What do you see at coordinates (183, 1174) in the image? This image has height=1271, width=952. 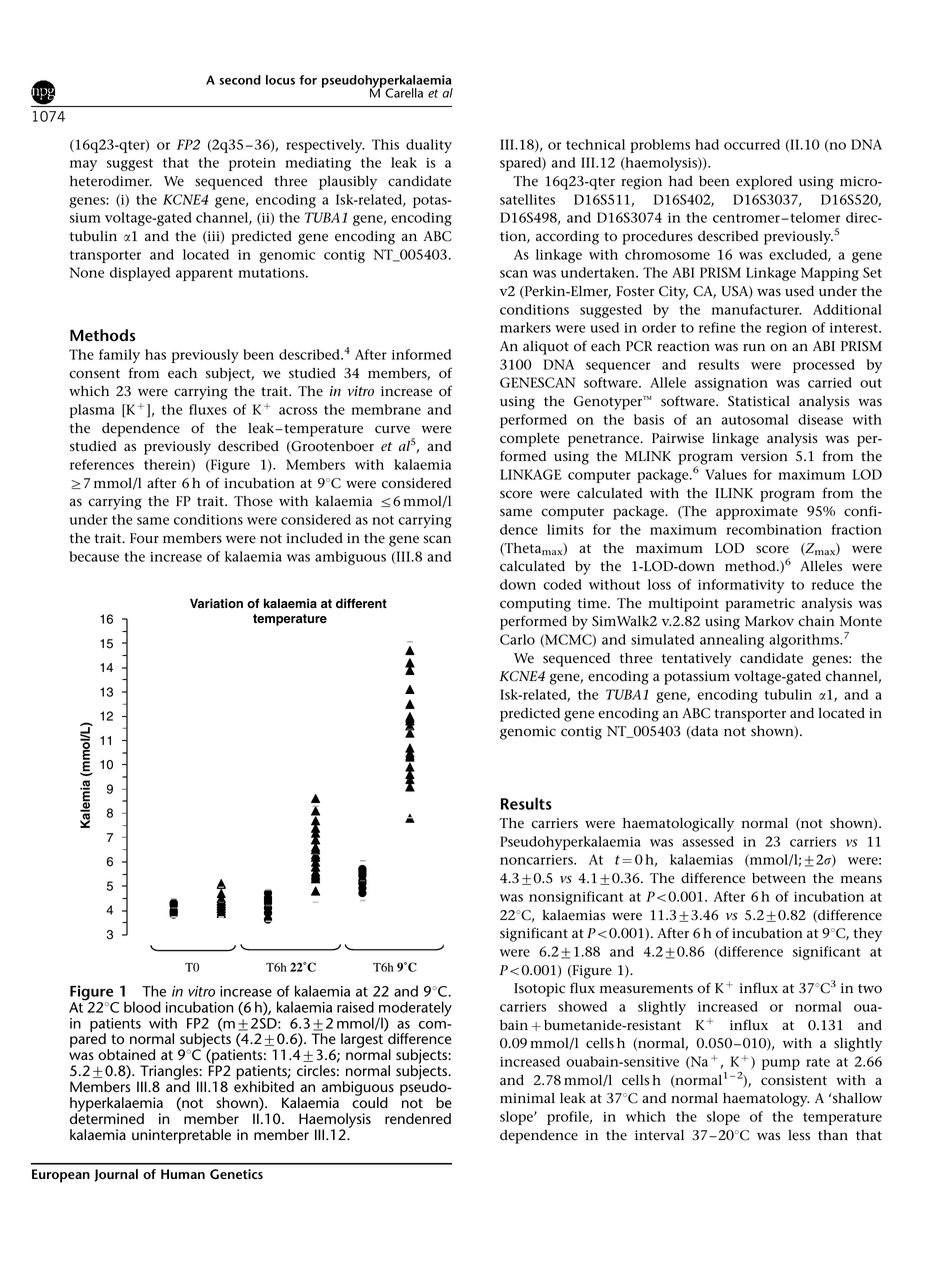 I see `Human` at bounding box center [183, 1174].
